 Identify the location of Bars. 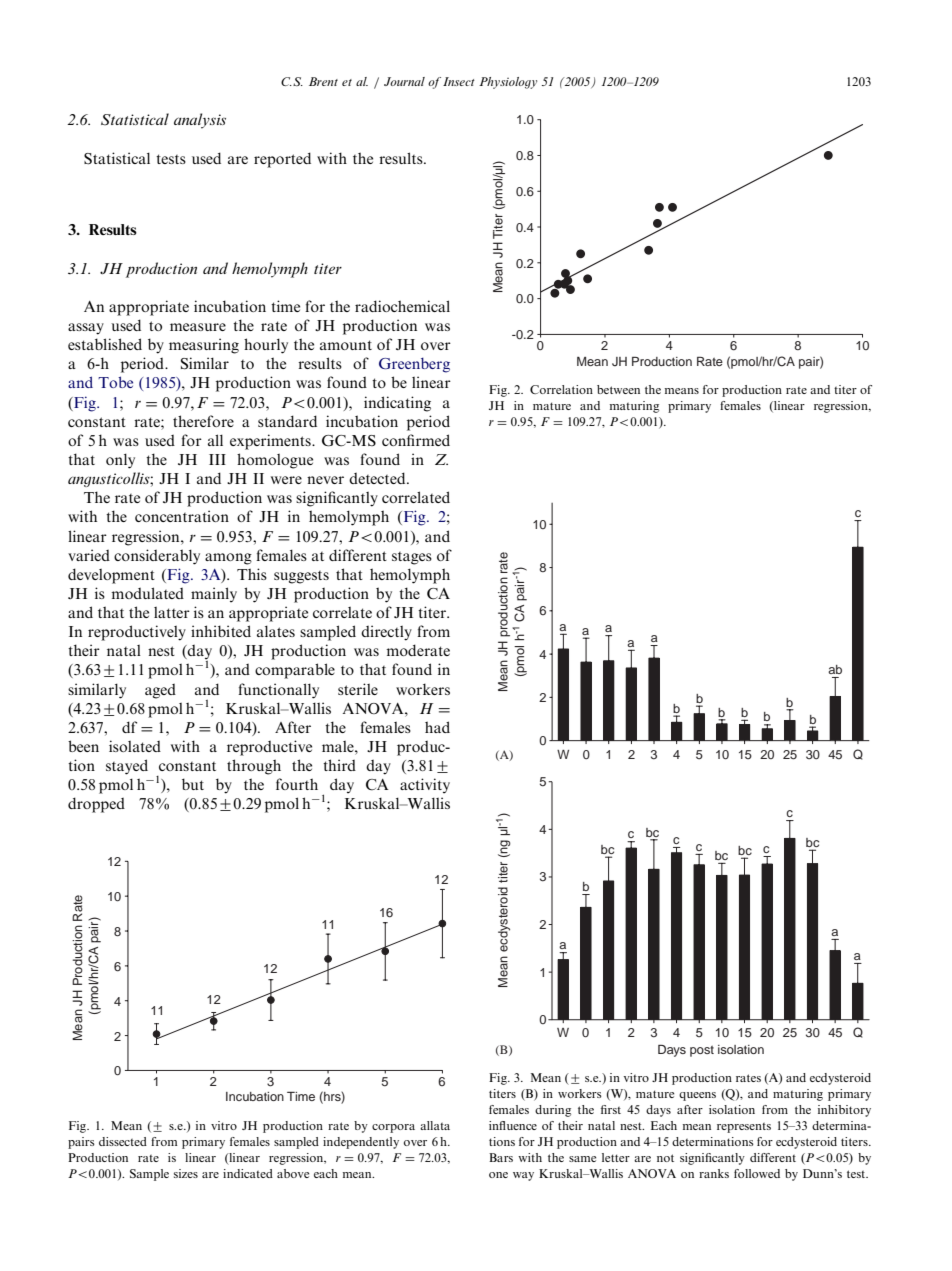
(501, 1157).
